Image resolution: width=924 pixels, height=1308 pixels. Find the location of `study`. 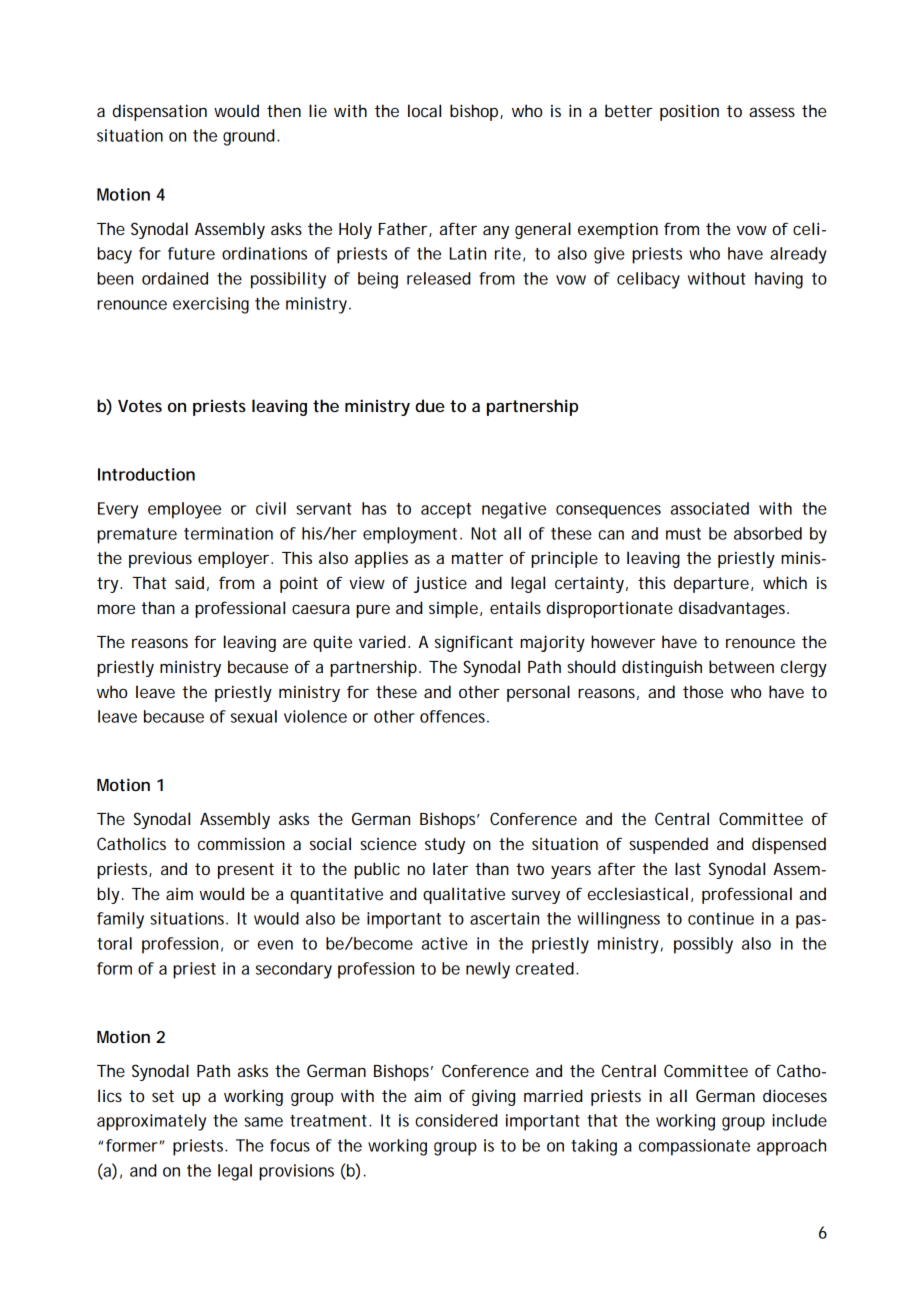

study is located at coordinates (445, 845).
